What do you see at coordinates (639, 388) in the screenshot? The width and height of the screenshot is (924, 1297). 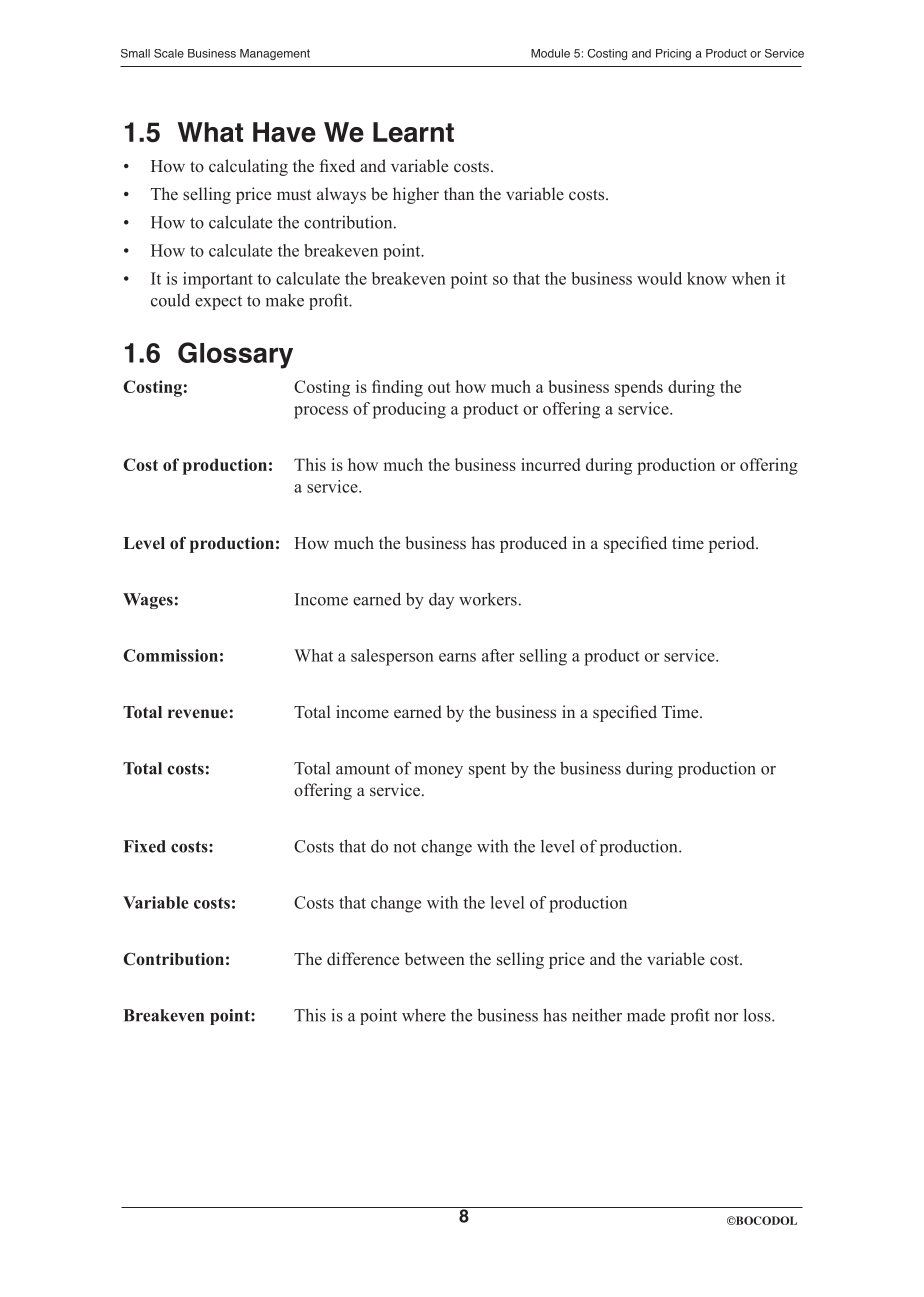 I see `spends` at bounding box center [639, 388].
